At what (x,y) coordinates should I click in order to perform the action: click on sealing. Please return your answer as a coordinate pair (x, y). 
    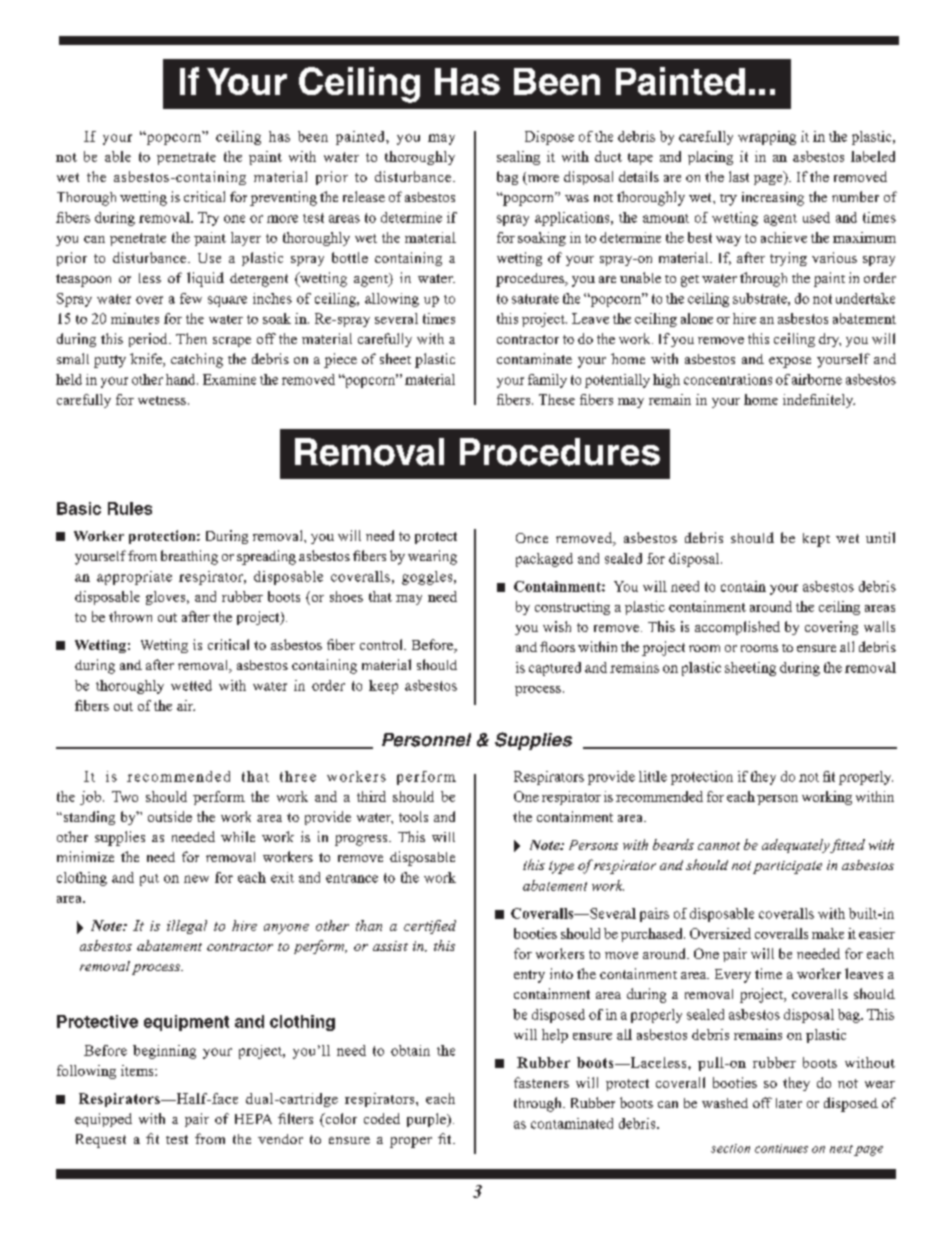
    Looking at the image, I should click on (518, 158).
